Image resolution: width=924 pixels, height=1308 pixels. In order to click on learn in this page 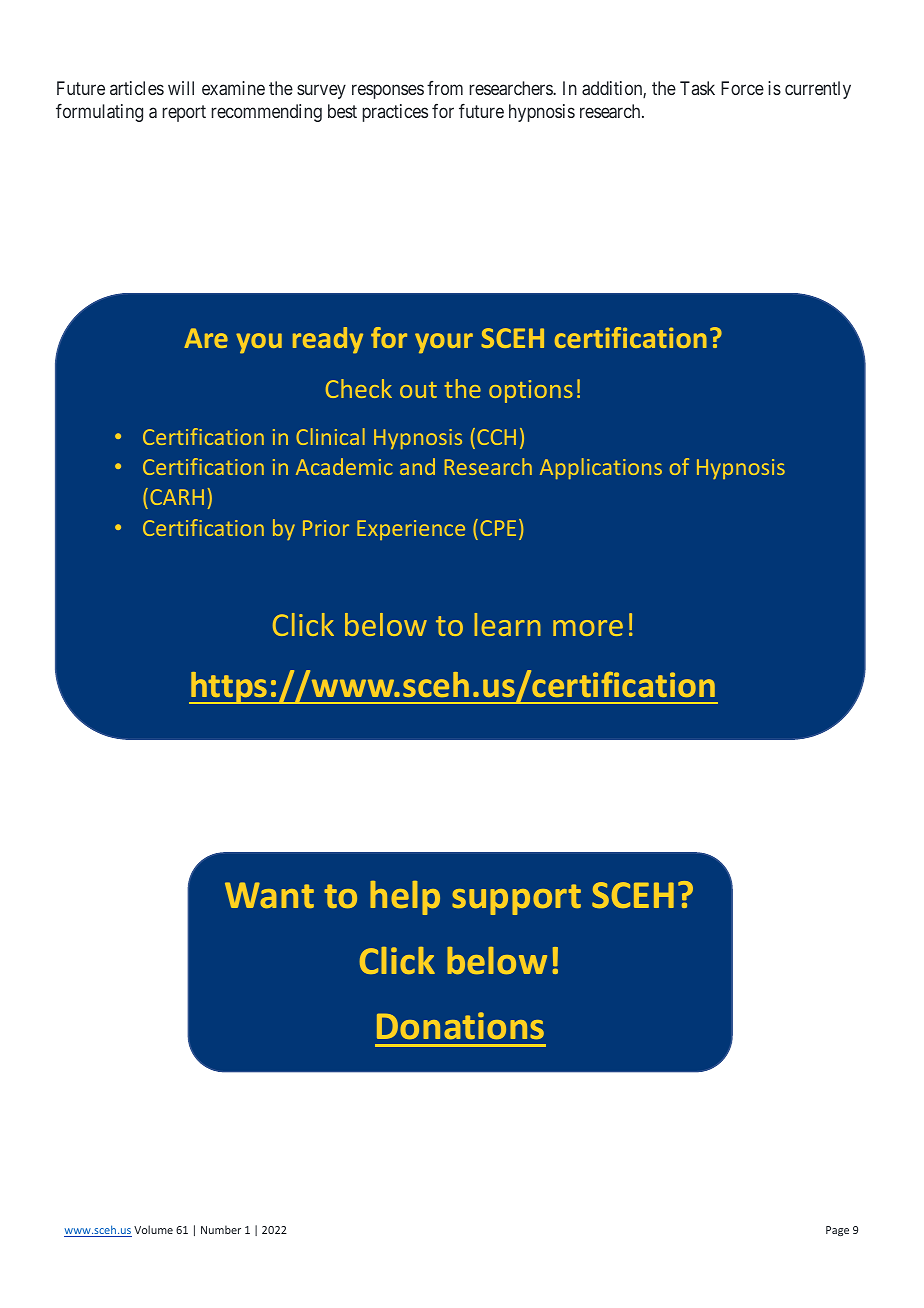, I will do `click(507, 624)`.
